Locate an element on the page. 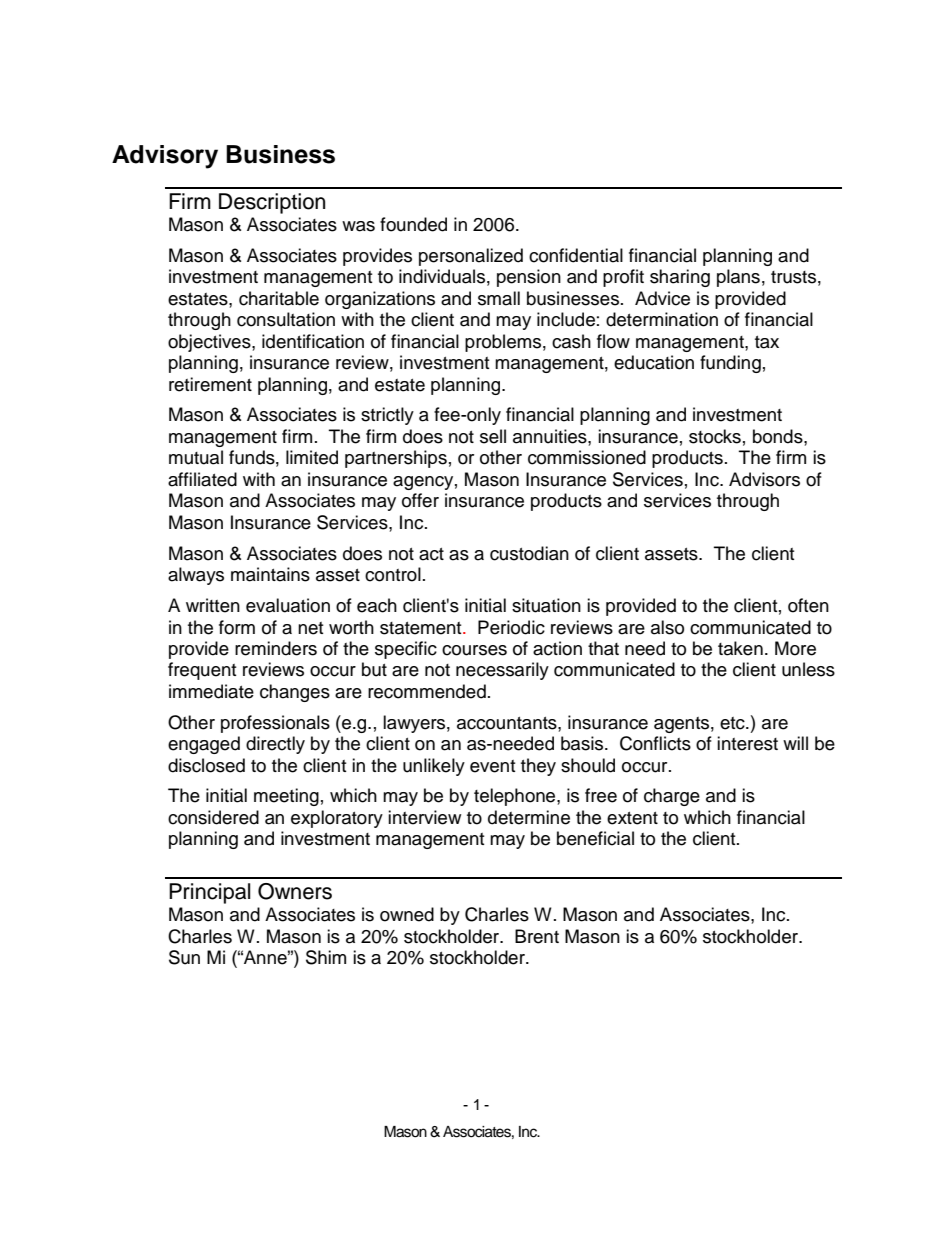 This image has width=952, height=1233. retirement is located at coordinates (210, 384).
